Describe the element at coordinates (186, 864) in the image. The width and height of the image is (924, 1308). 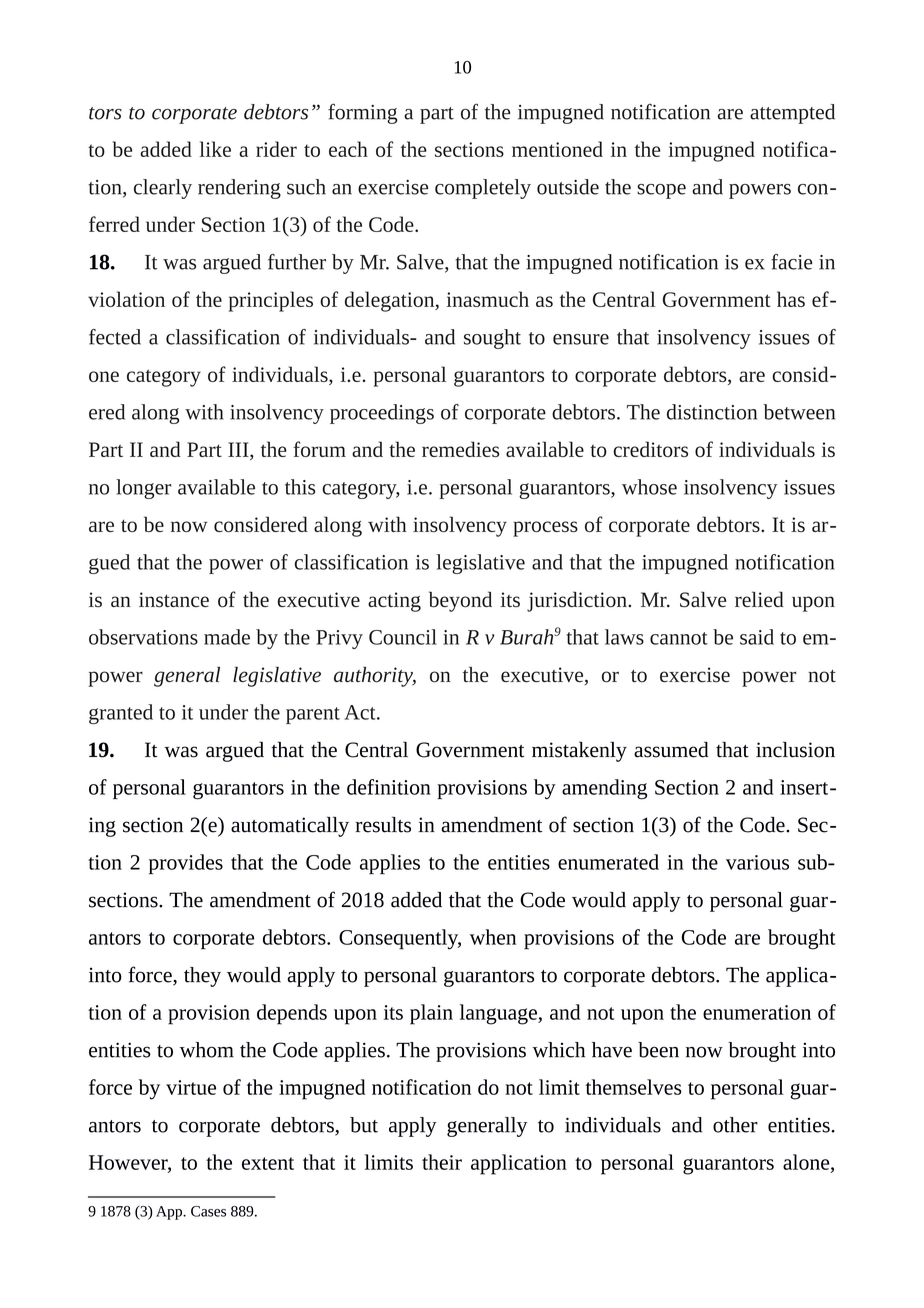
I see `provides` at that location.
